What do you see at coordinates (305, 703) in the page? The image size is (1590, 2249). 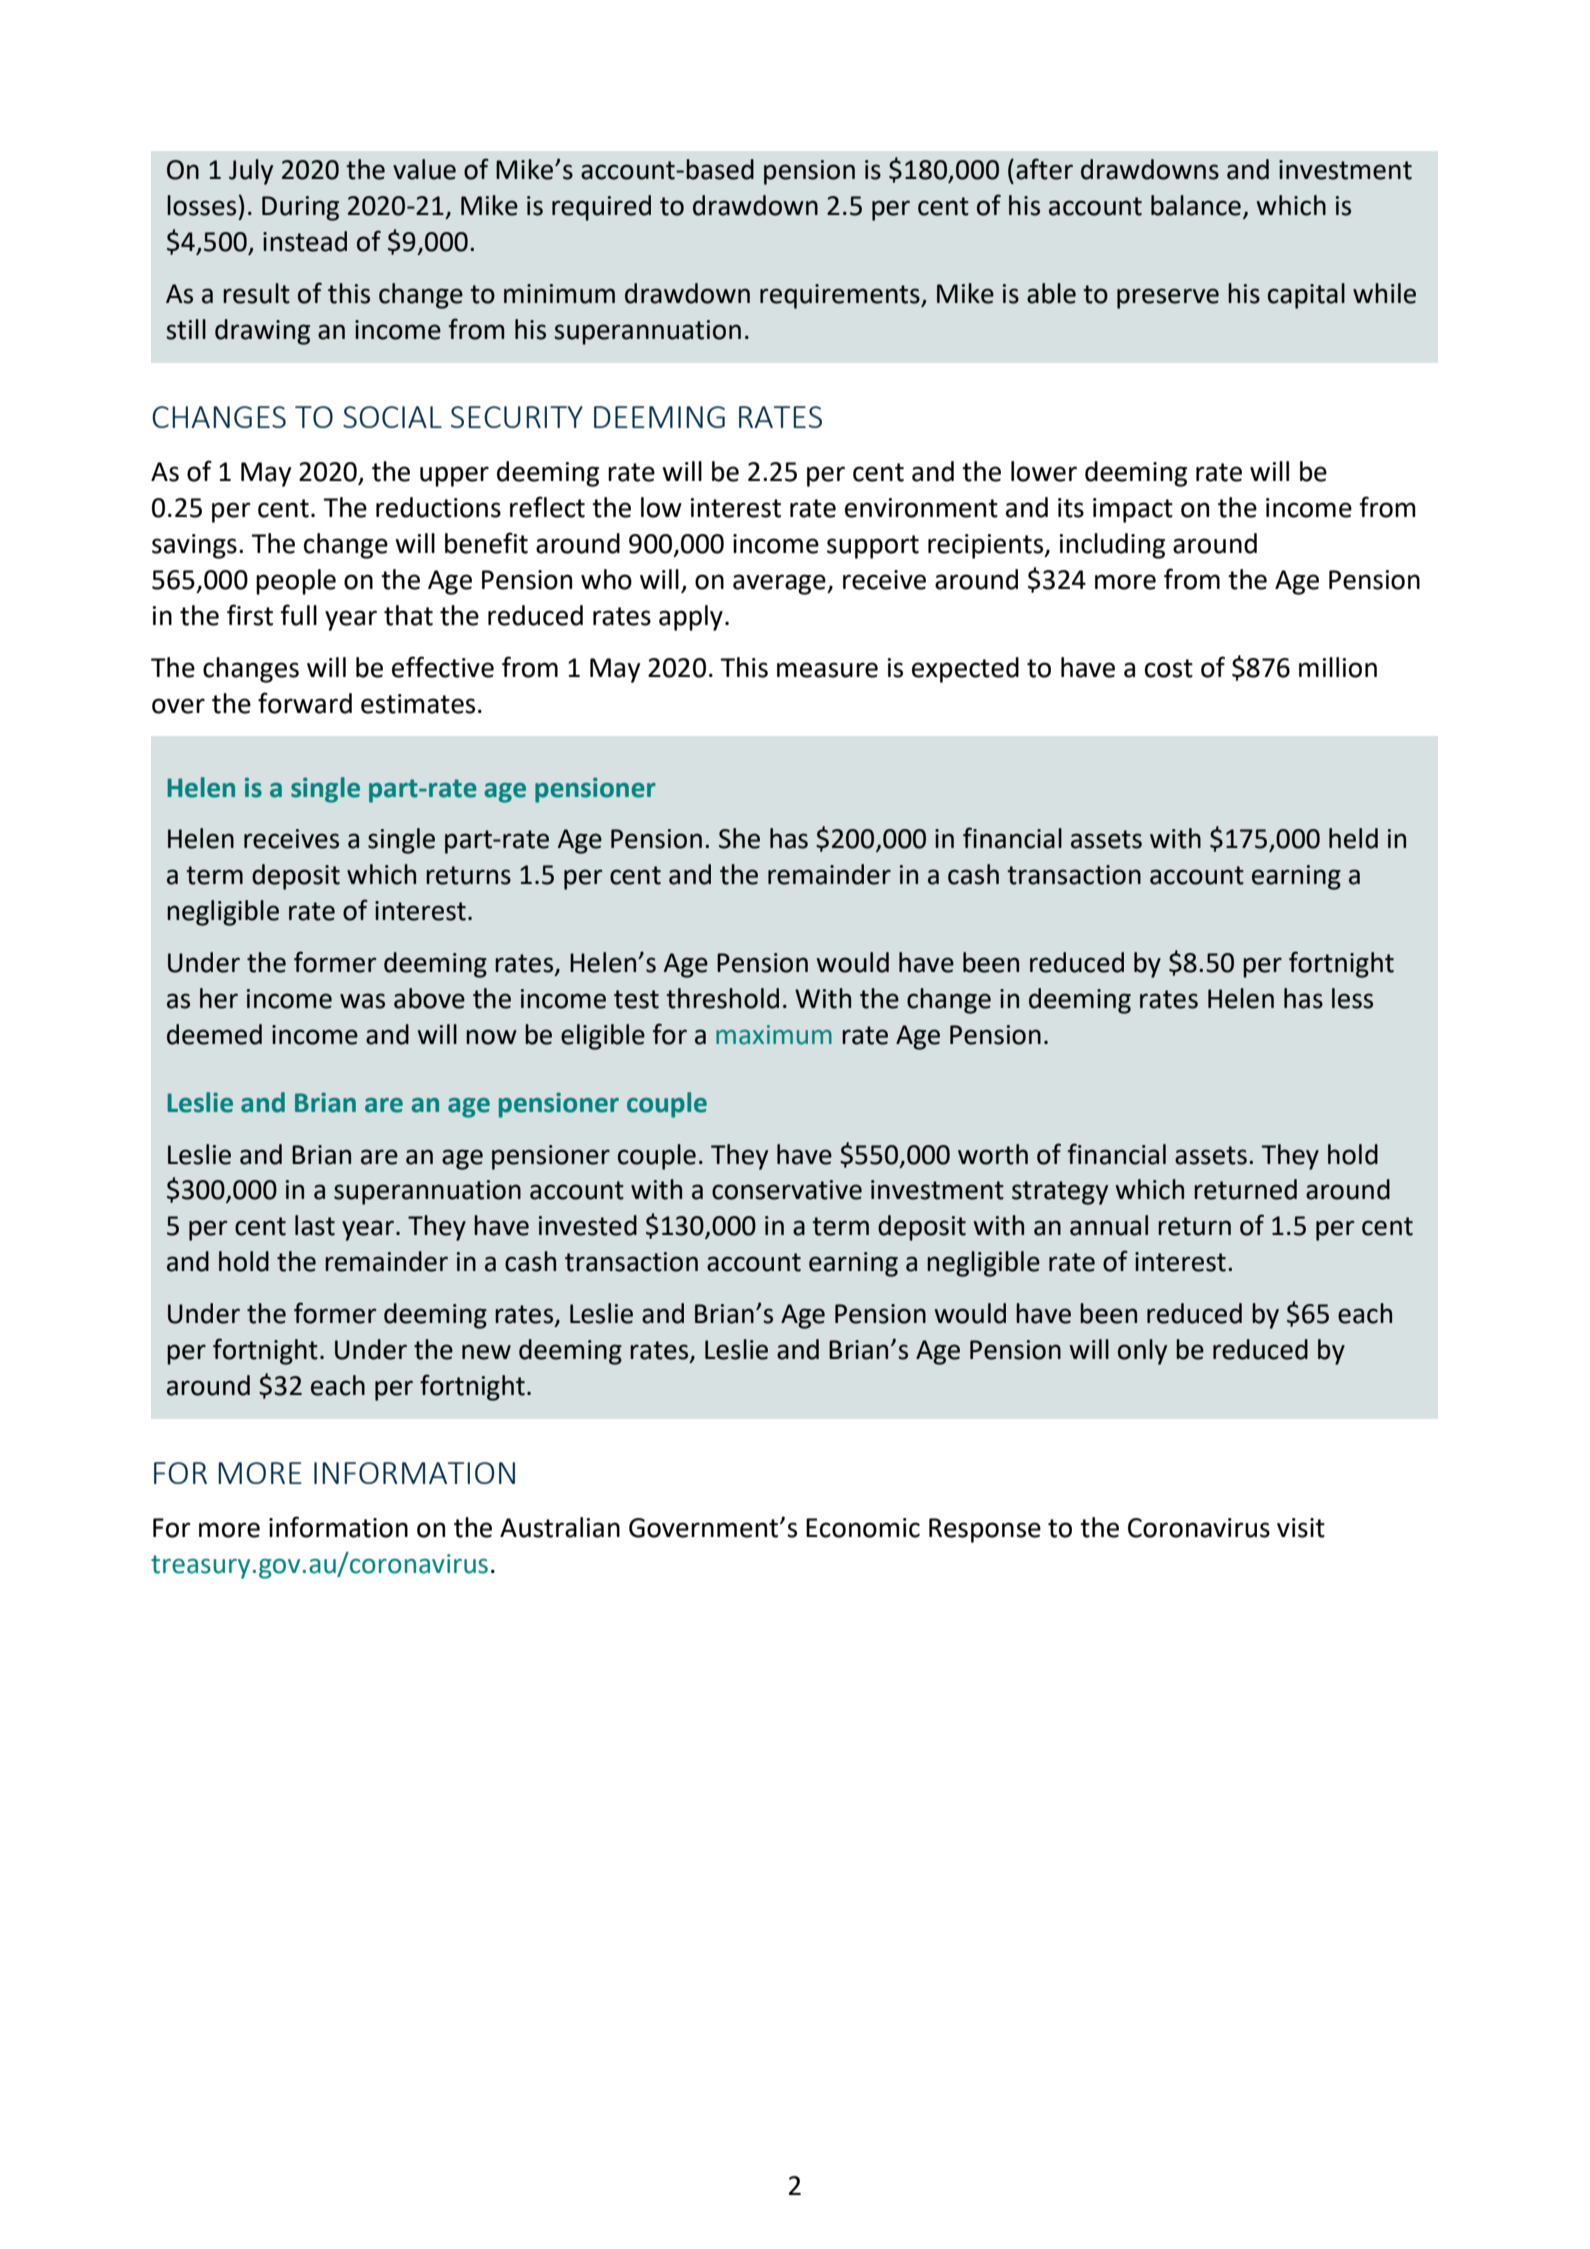 I see `forward` at bounding box center [305, 703].
